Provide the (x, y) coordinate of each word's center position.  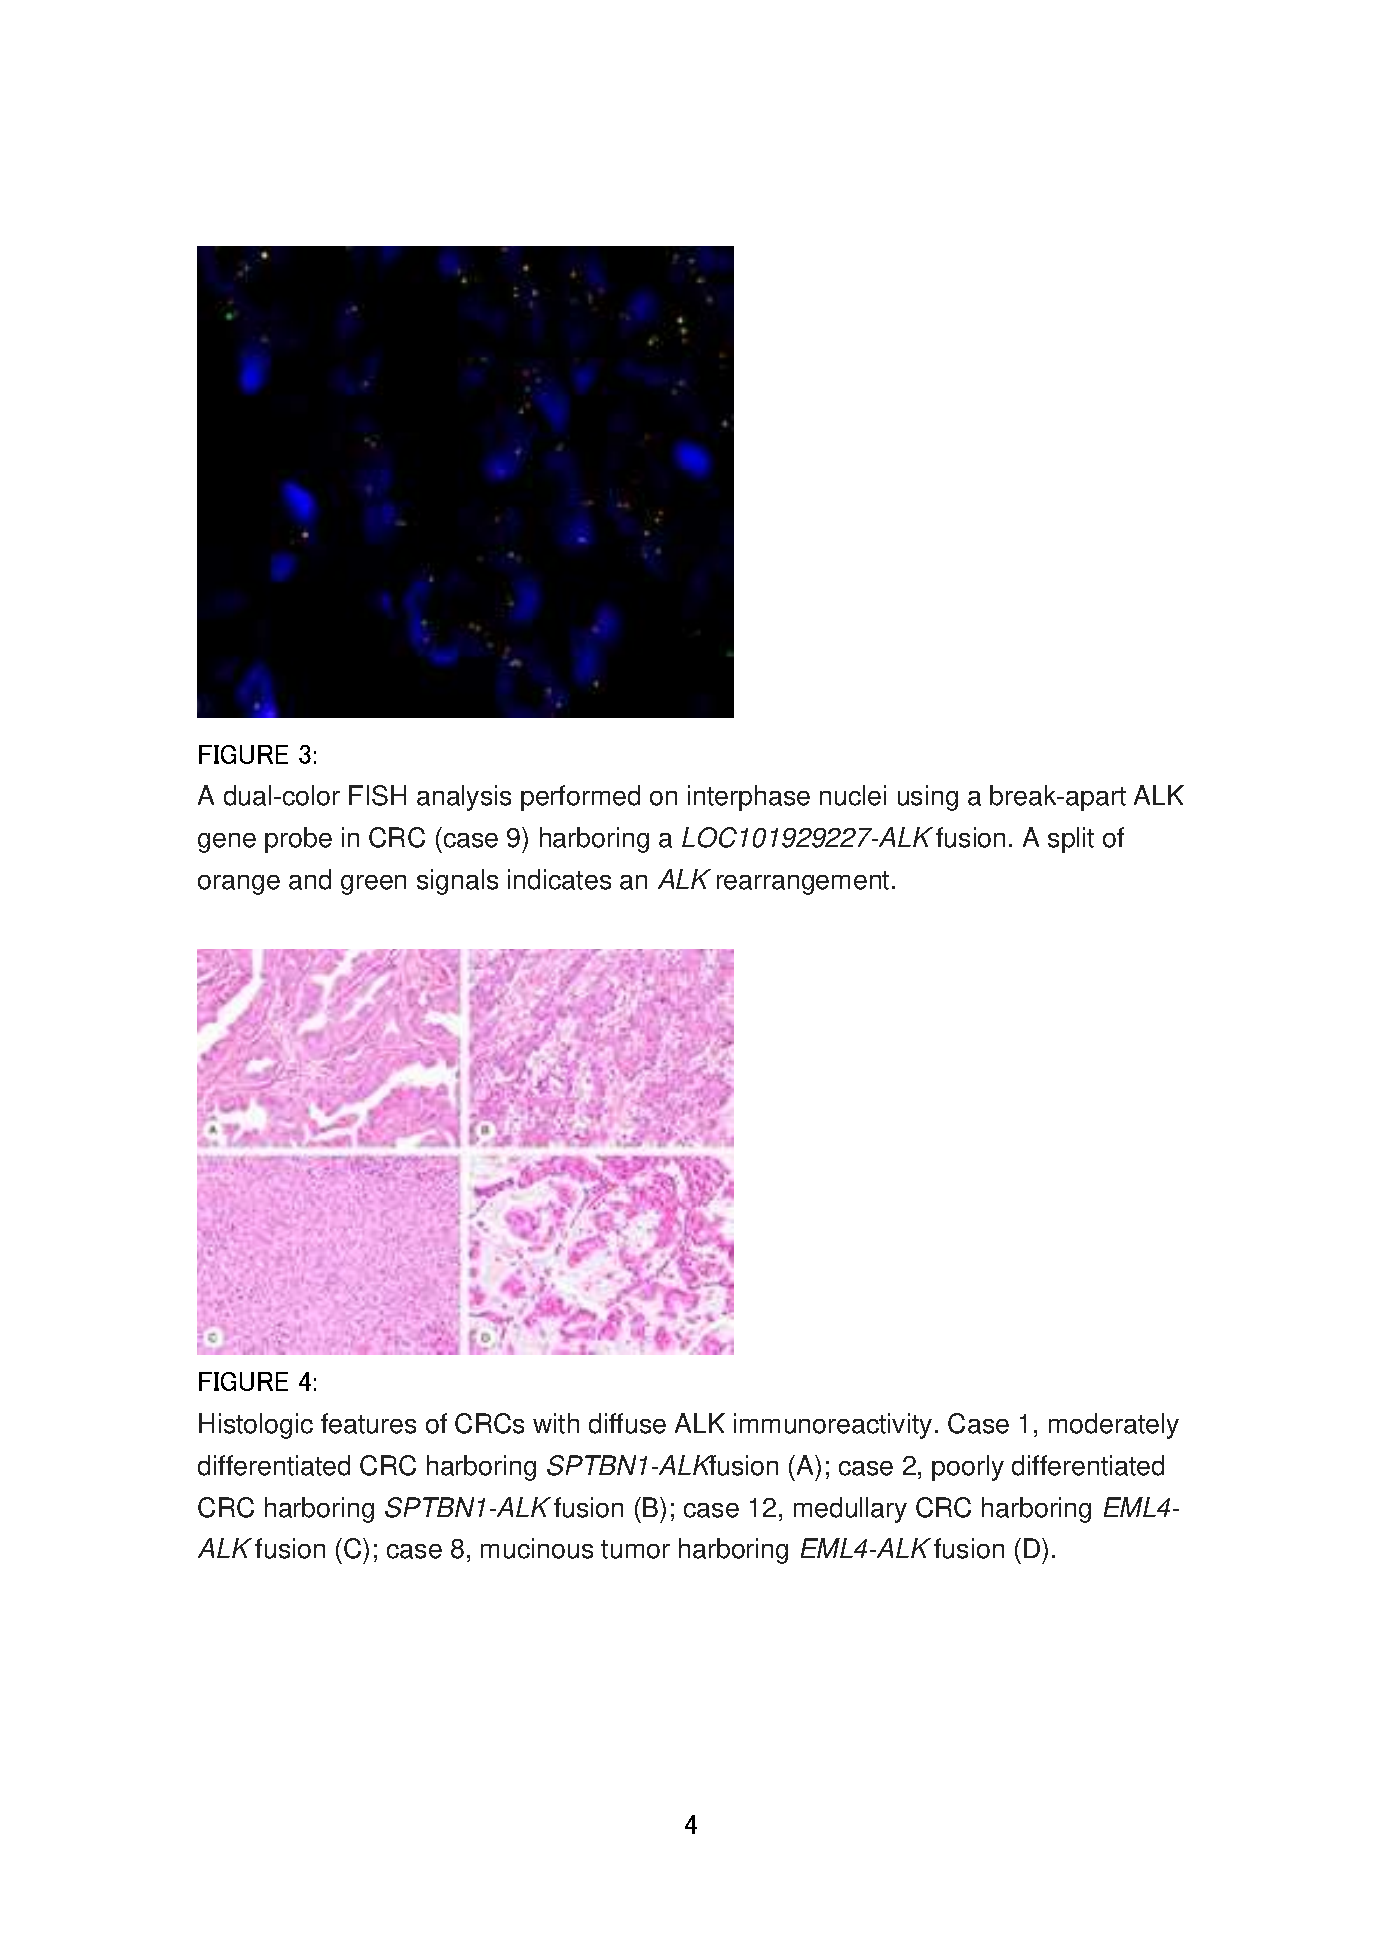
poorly (968, 1468)
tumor (635, 1549)
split (1071, 840)
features (368, 1423)
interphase (749, 798)
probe (298, 840)
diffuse (627, 1423)
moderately (1114, 1426)
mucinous (537, 1548)
